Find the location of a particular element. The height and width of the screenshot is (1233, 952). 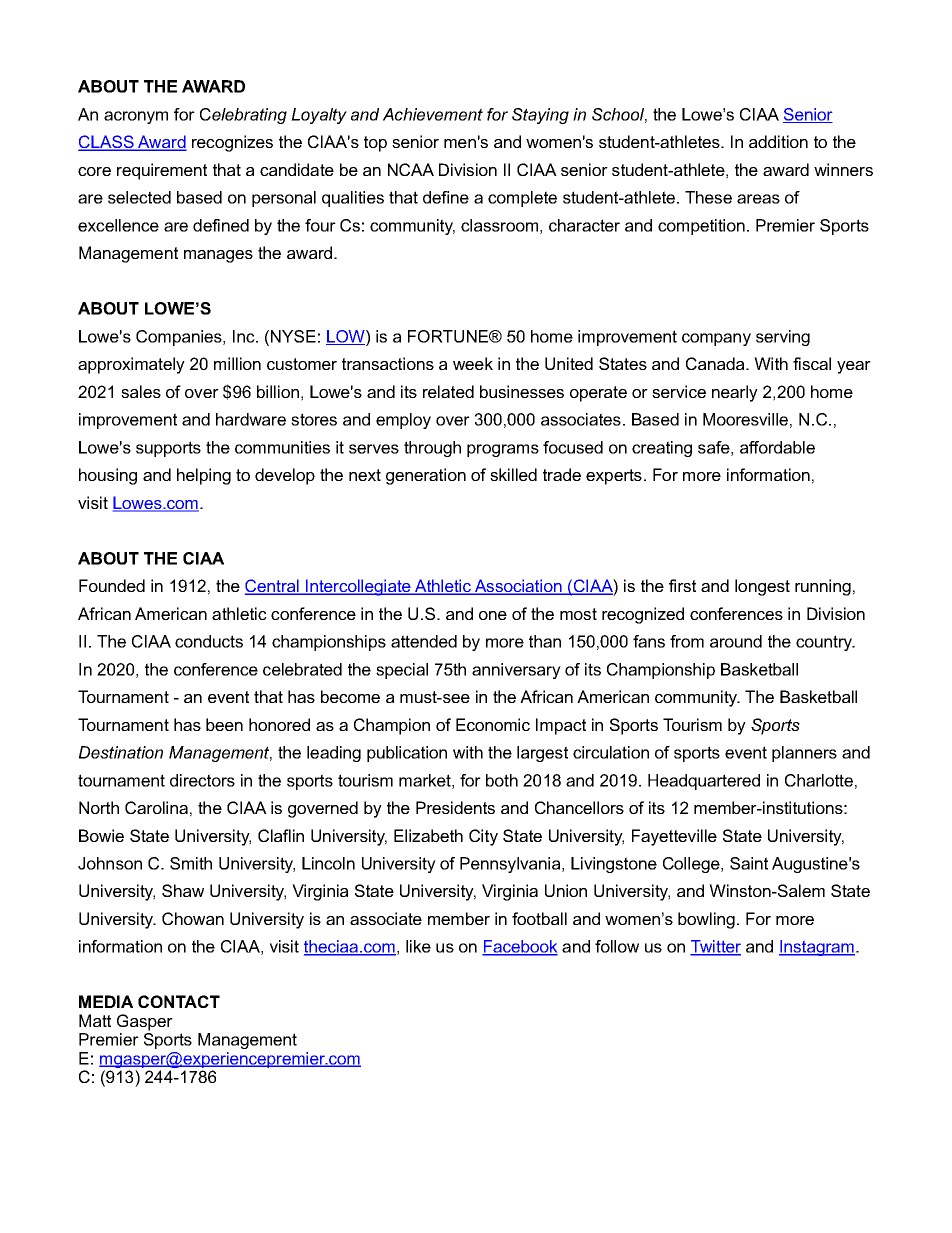

CONTACT is located at coordinates (179, 1001).
